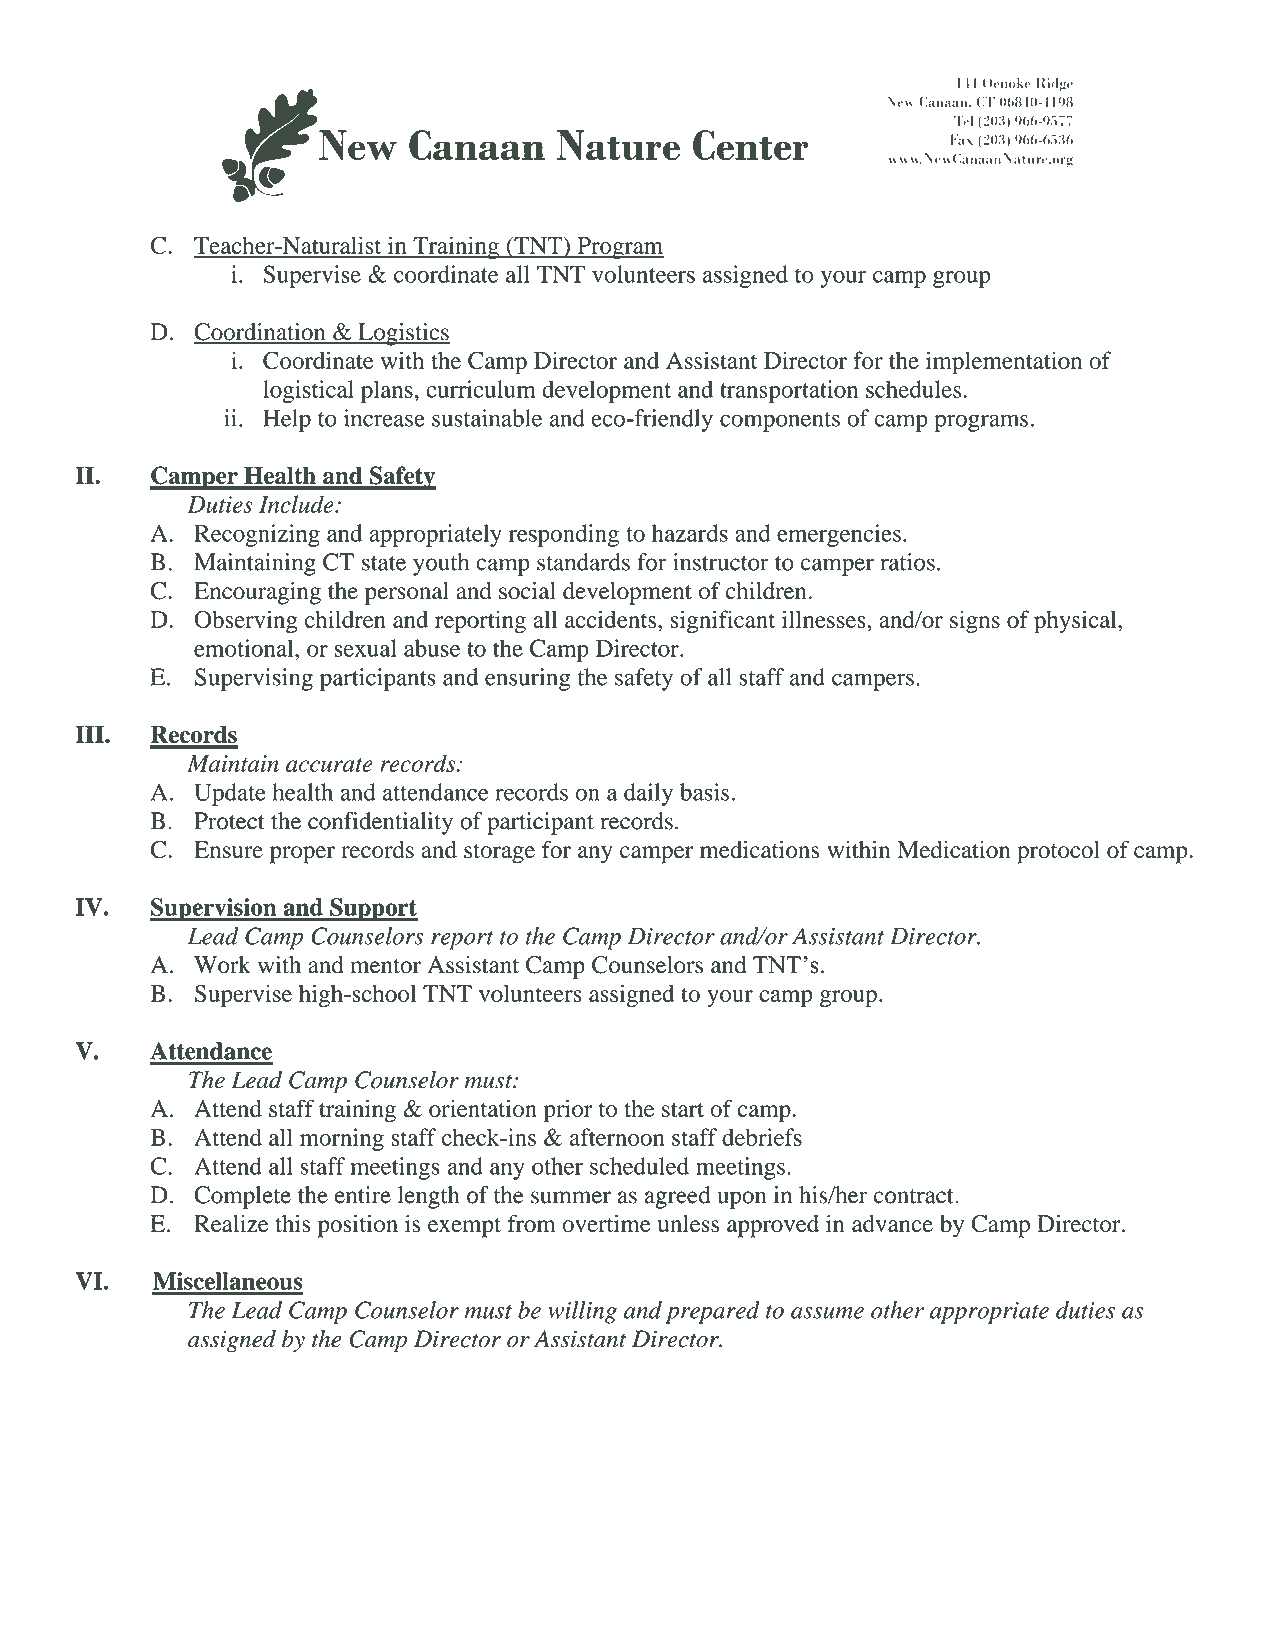 This document has height=1651, width=1276. What do you see at coordinates (254, 679) in the document?
I see `Supervising` at bounding box center [254, 679].
